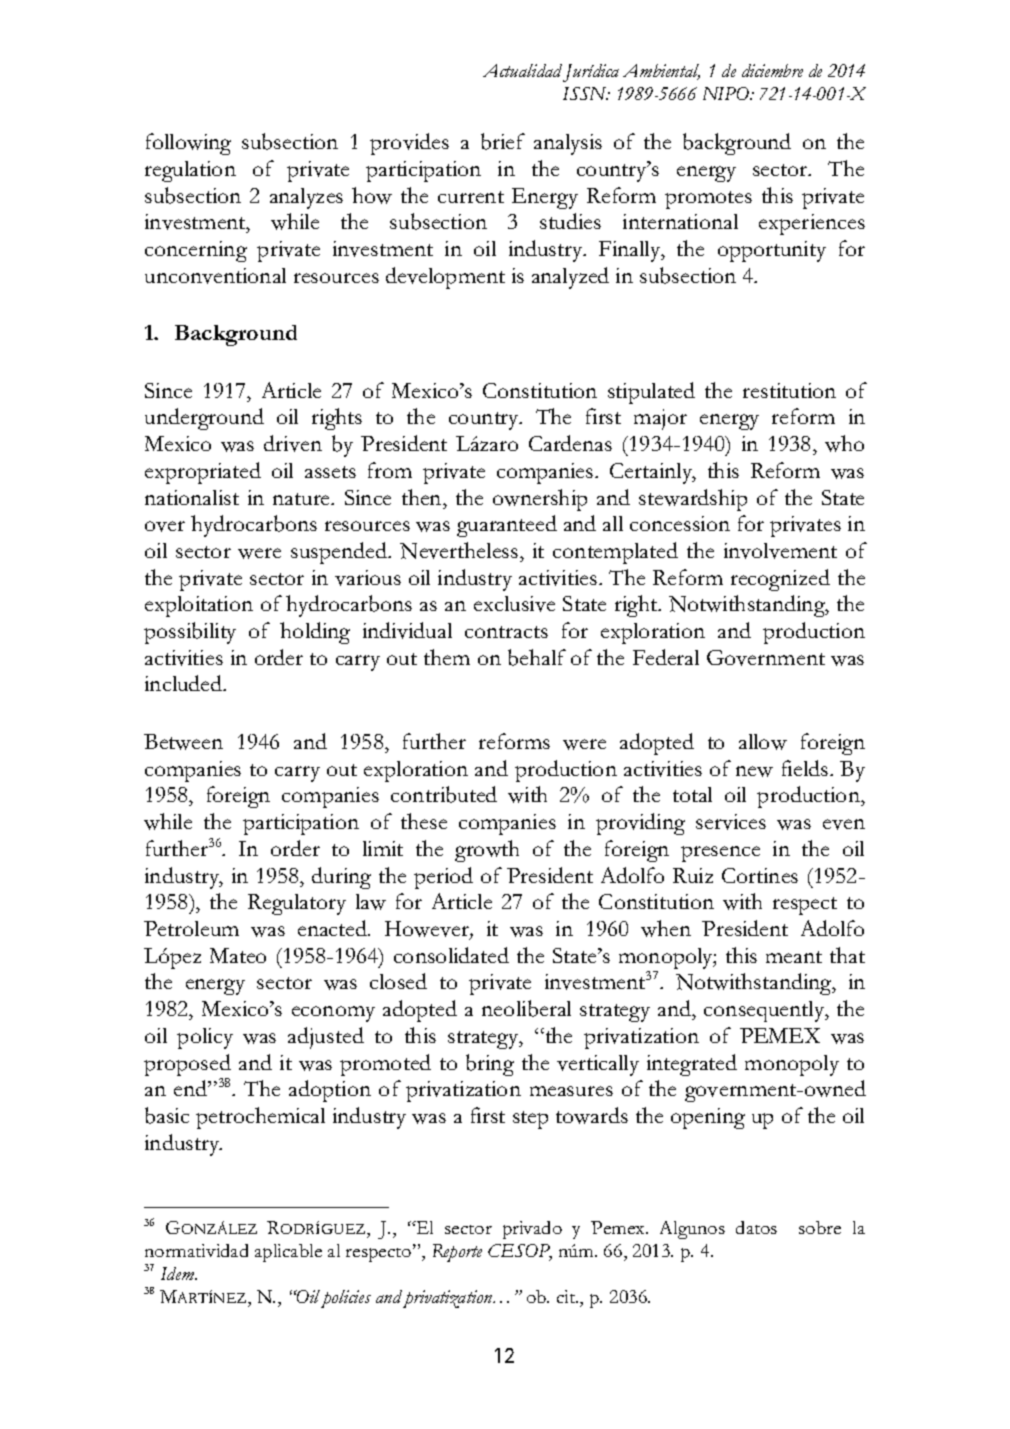 This document has height=1429, width=1010. Describe the element at coordinates (789, 390) in the document. I see `restitution` at that location.
